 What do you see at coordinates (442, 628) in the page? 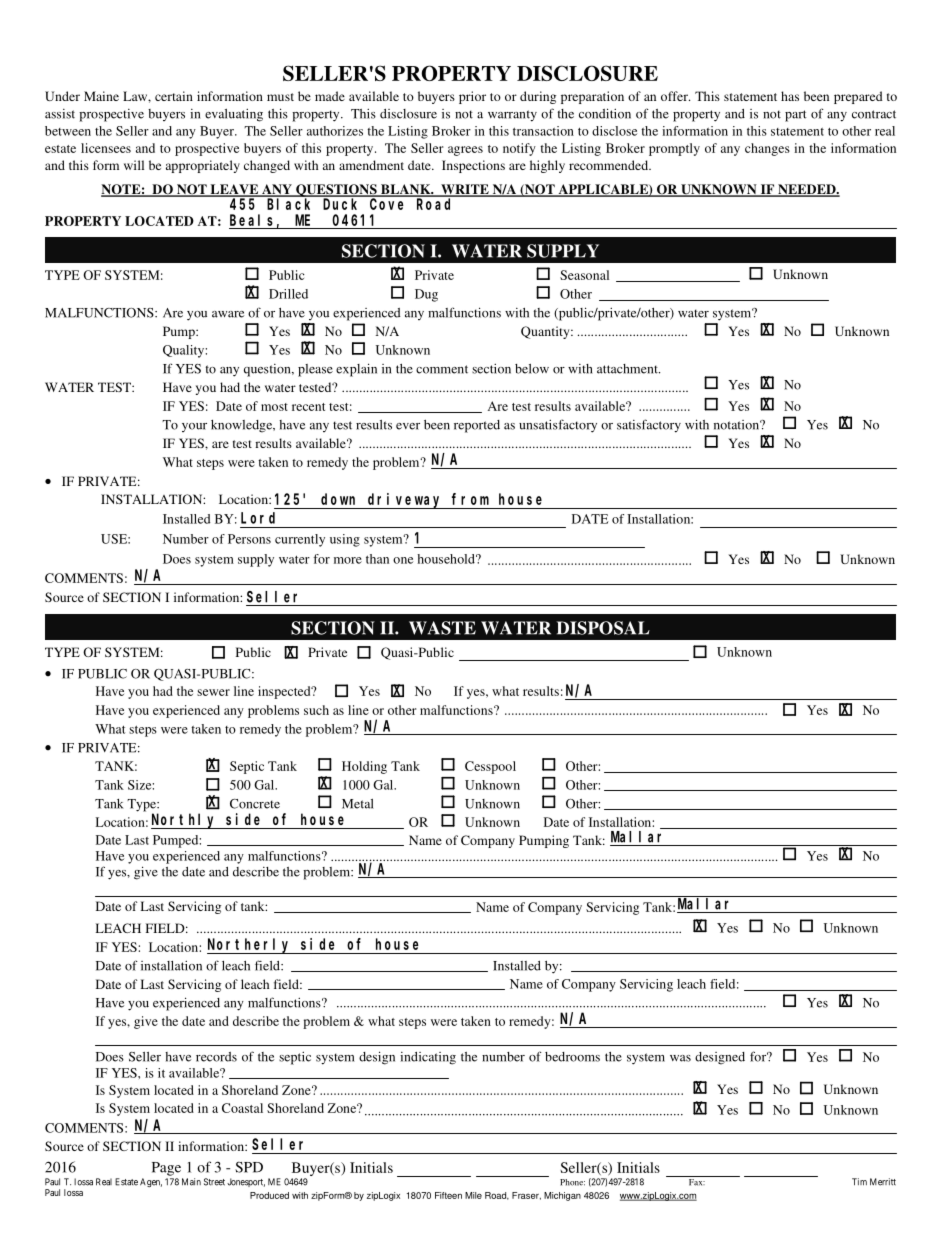
I see `WASTE` at bounding box center [442, 628].
